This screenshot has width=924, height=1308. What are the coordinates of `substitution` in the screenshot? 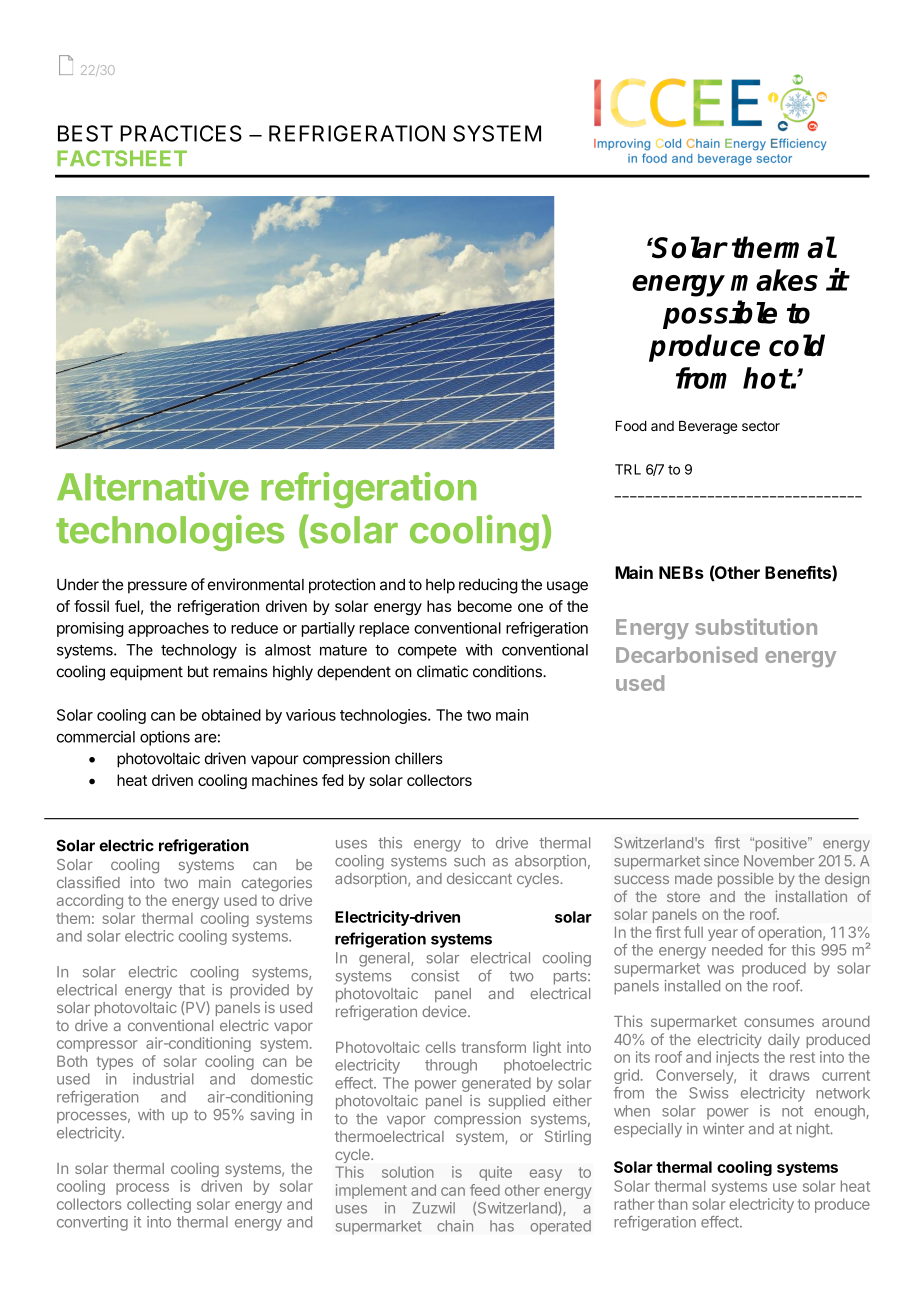 It's located at (756, 626).
